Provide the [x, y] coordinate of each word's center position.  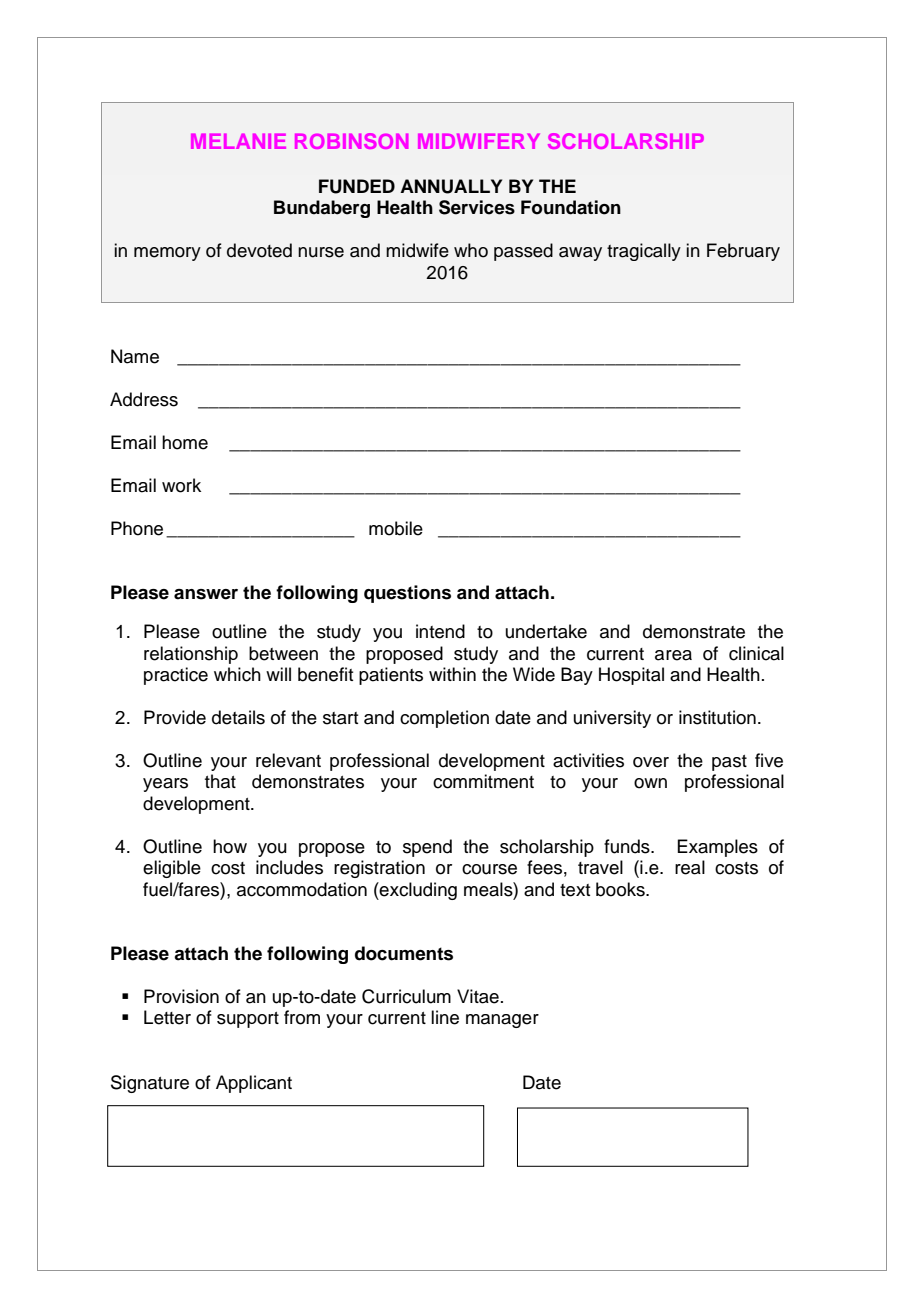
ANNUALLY [451, 186]
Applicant [254, 1084]
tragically [644, 252]
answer [206, 594]
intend [440, 631]
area [673, 655]
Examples [717, 848]
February [743, 252]
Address [144, 399]
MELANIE [238, 141]
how [230, 846]
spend [427, 848]
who [471, 250]
